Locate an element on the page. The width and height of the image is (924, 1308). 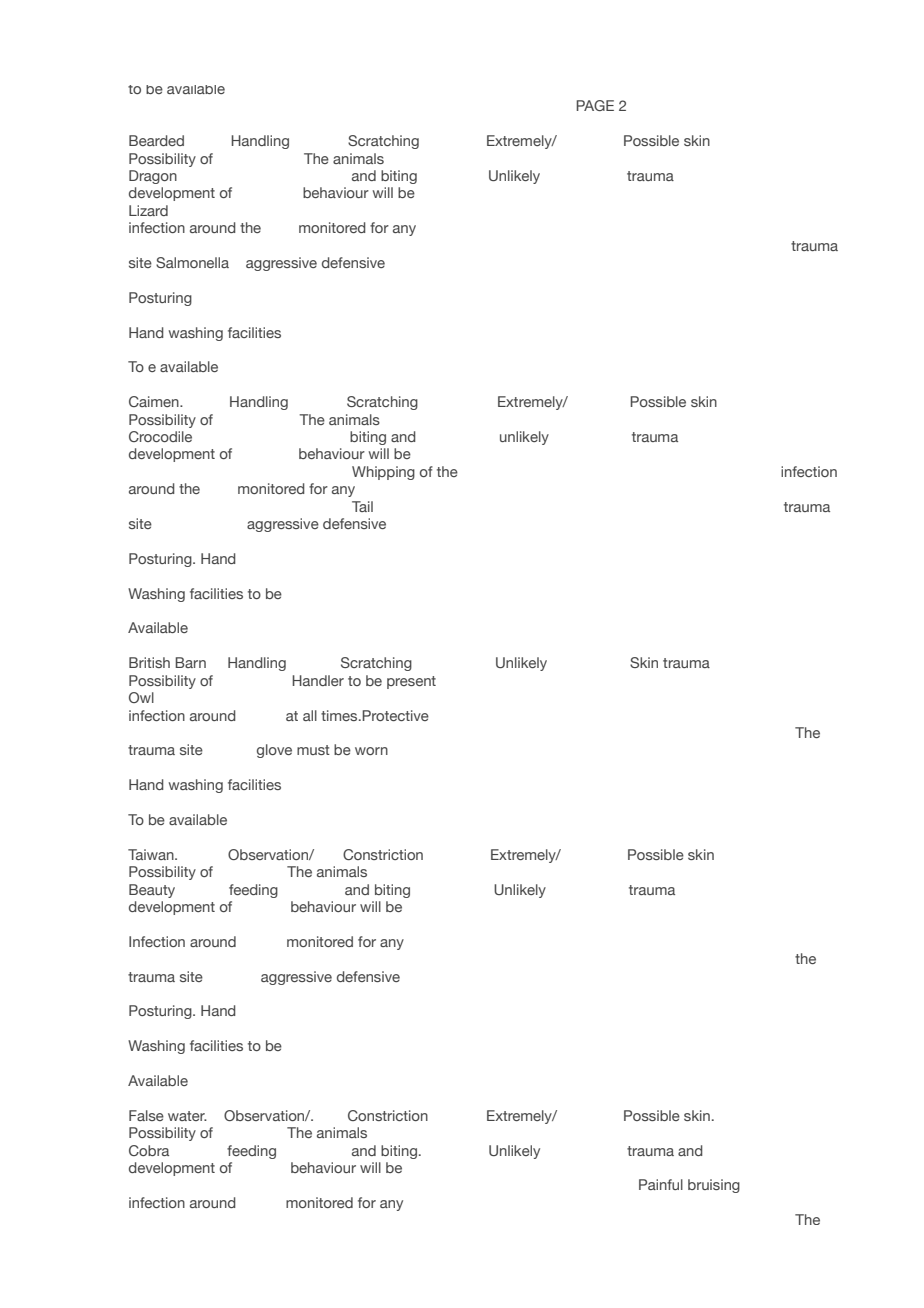
Bearded is located at coordinates (156, 140).
